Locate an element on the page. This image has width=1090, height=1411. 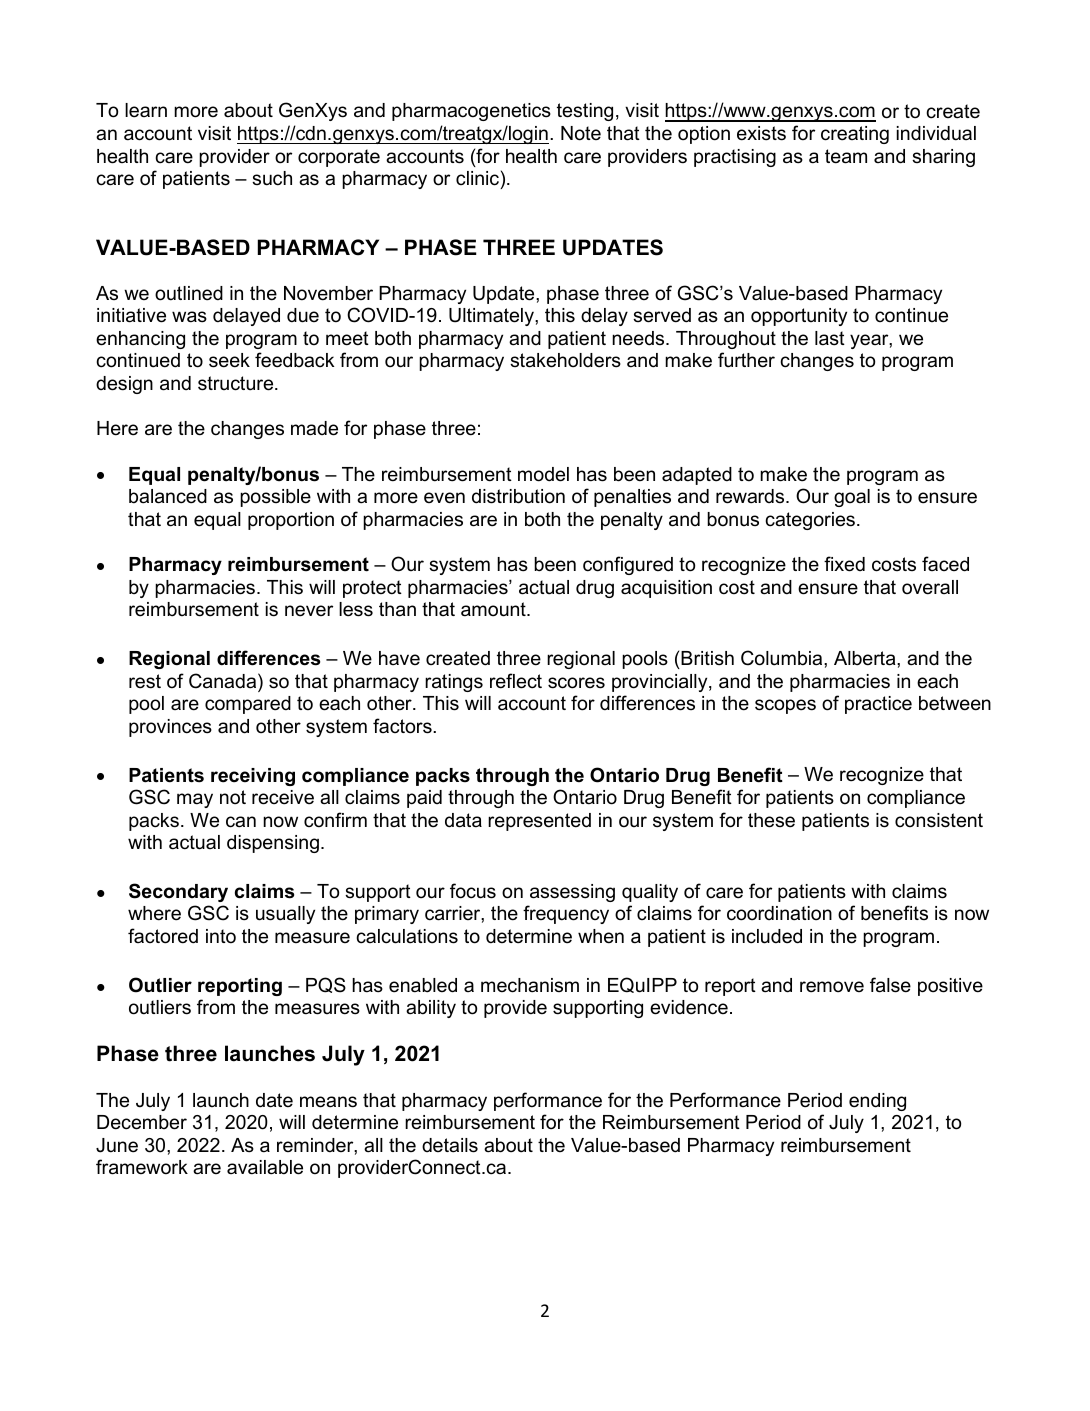
last is located at coordinates (830, 338).
